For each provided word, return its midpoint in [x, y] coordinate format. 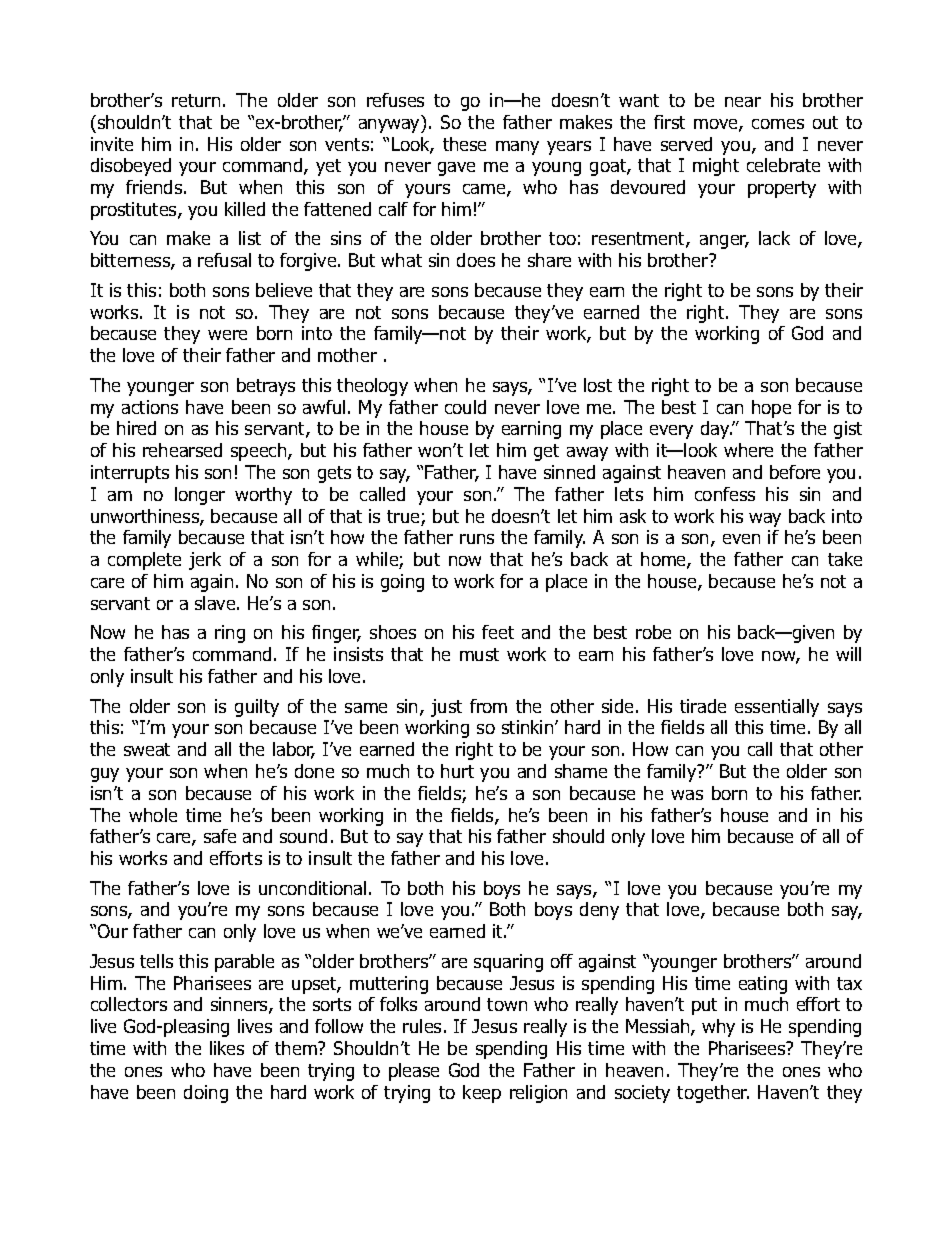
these [464, 144]
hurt [457, 771]
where [748, 450]
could [465, 407]
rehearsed [182, 450]
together [713, 1094]
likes [227, 1048]
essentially [777, 708]
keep [482, 1094]
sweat [147, 749]
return [196, 100]
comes [778, 124]
